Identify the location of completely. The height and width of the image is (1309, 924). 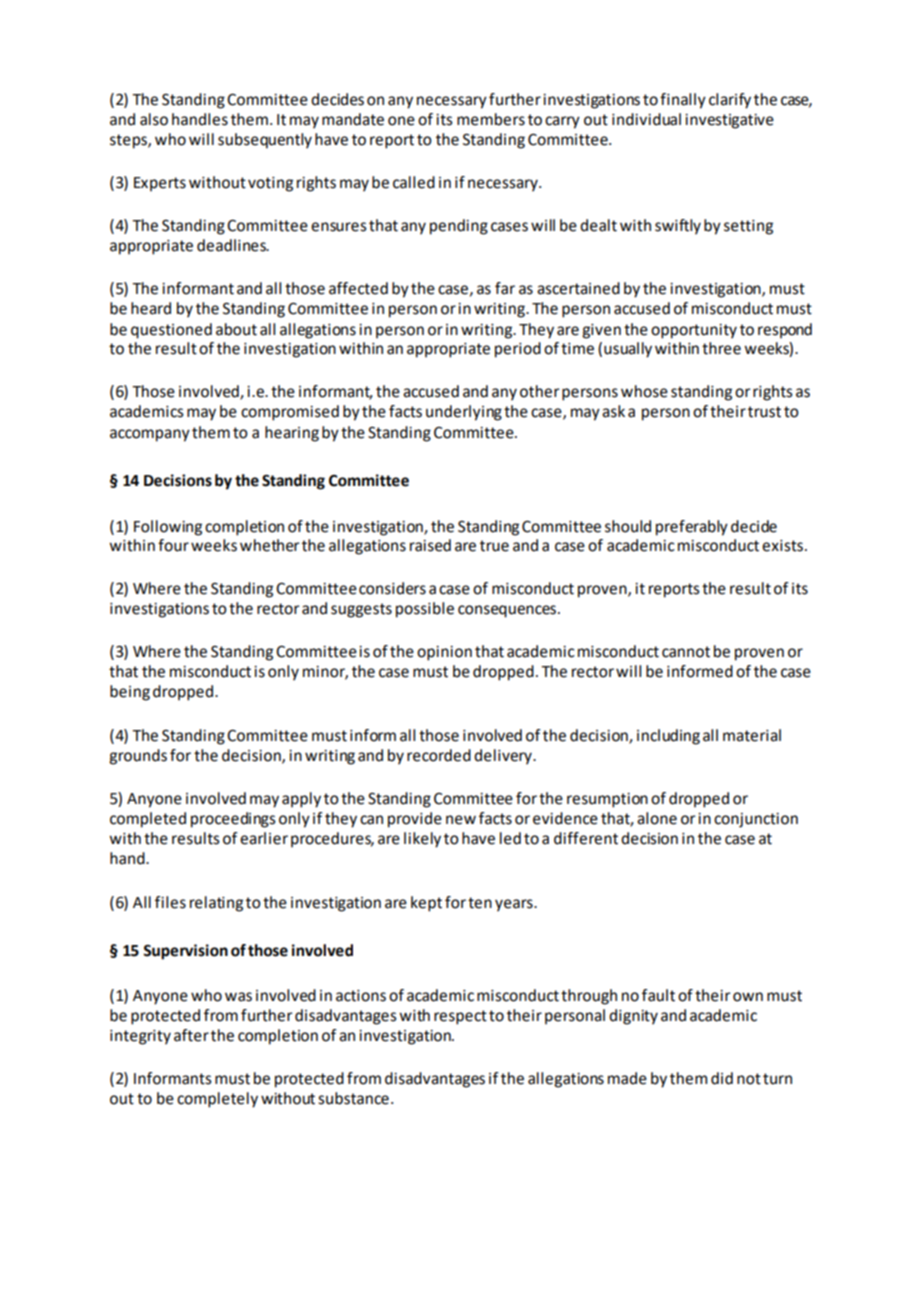
(217, 1100).
